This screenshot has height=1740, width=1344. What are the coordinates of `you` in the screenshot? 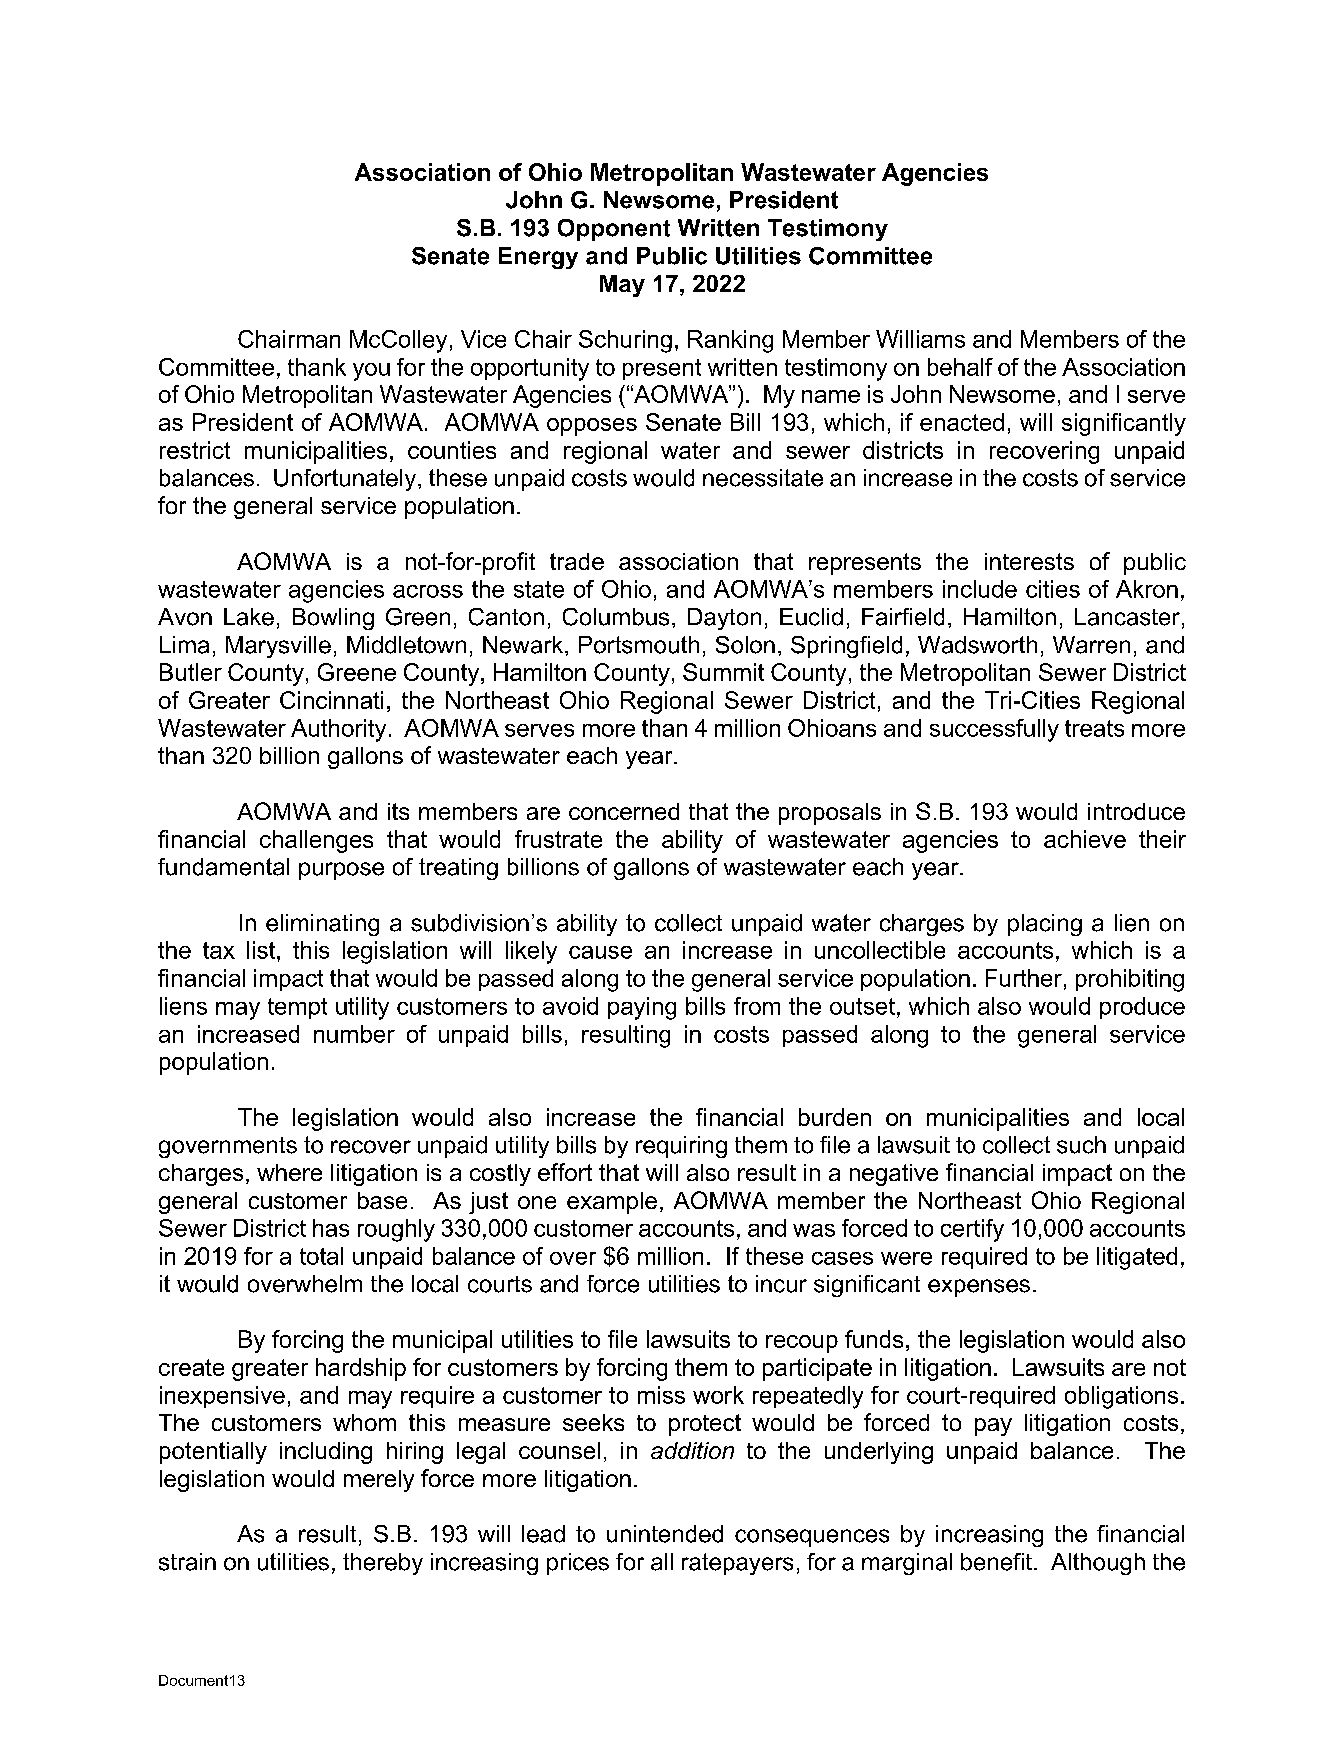 It's located at (371, 372).
